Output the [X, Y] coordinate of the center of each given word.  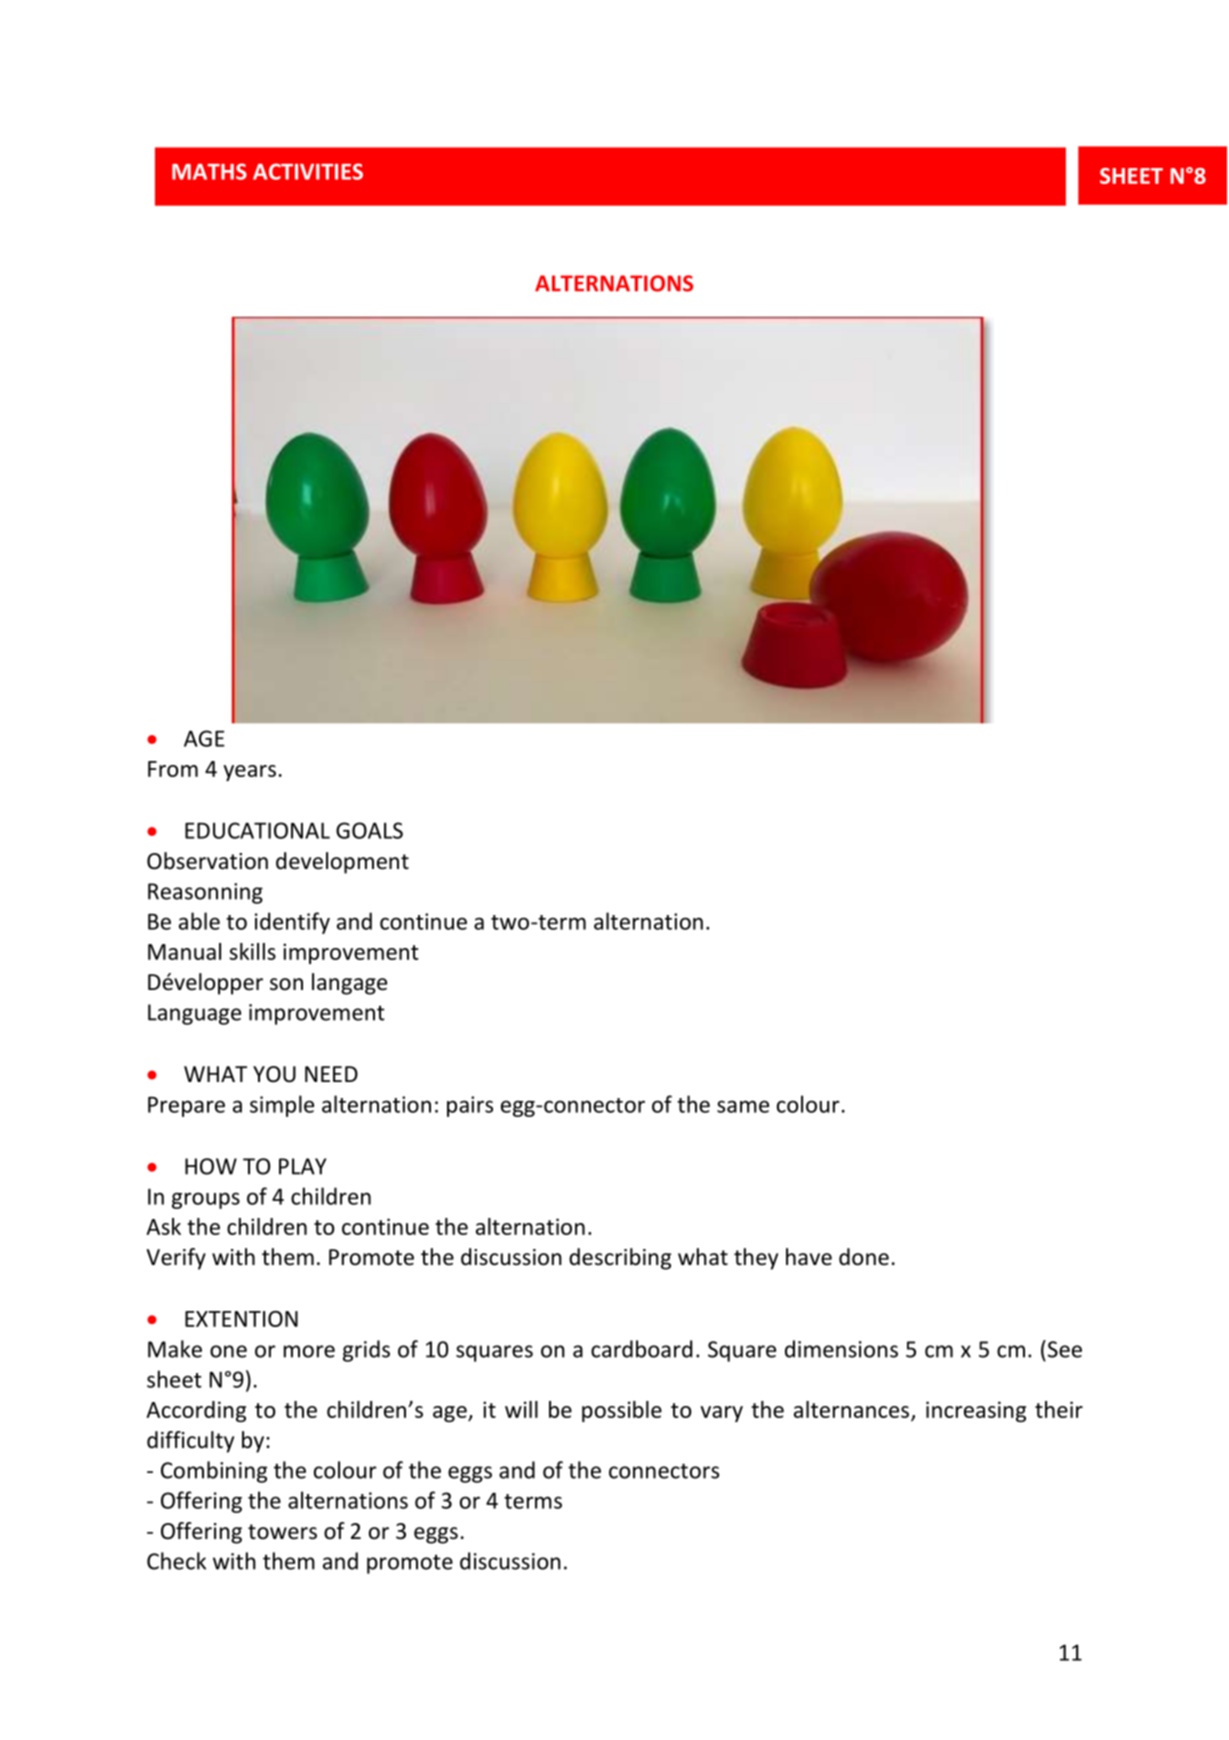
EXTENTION [241, 1319]
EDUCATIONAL [257, 830]
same [743, 1106]
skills [252, 951]
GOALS [369, 830]
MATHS [209, 171]
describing [620, 1259]
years [249, 773]
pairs [470, 1106]
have [809, 1257]
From [173, 769]
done [864, 1257]
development [342, 863]
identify [292, 923]
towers [282, 1532]
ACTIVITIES [308, 171]
